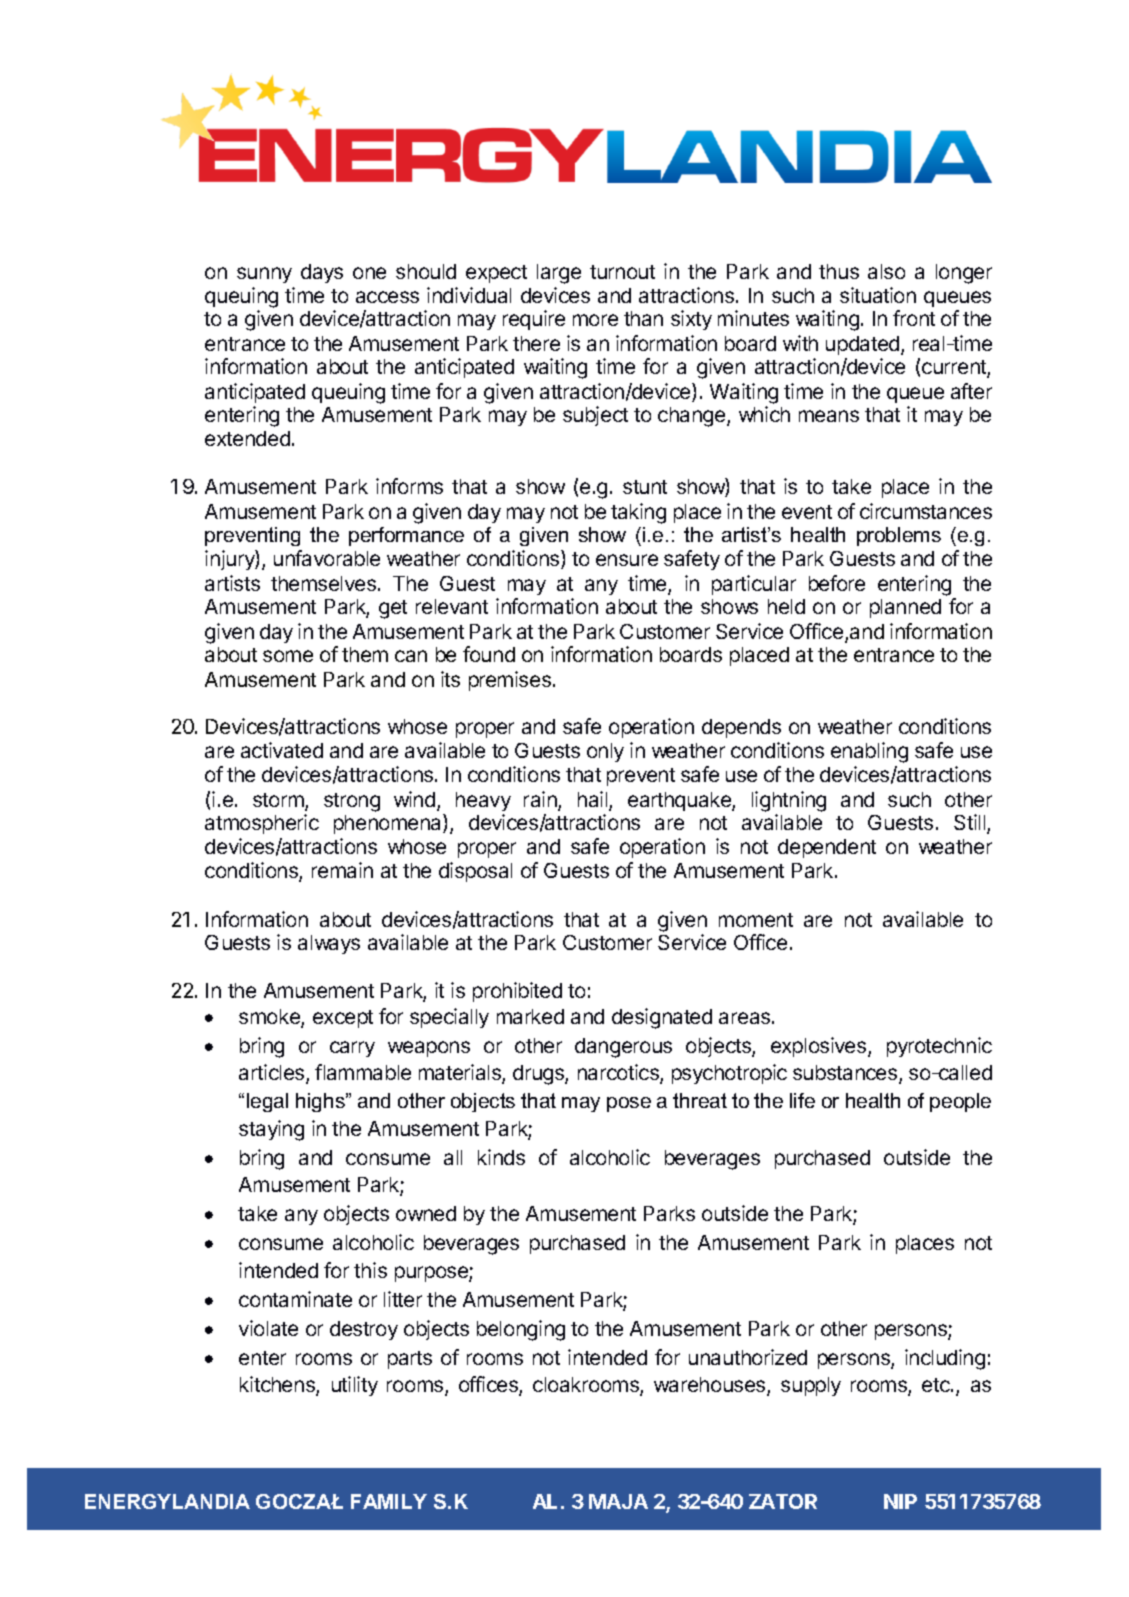 The height and width of the page is (1597, 1129). Describe the element at coordinates (878, 295) in the page. I see `situation` at that location.
